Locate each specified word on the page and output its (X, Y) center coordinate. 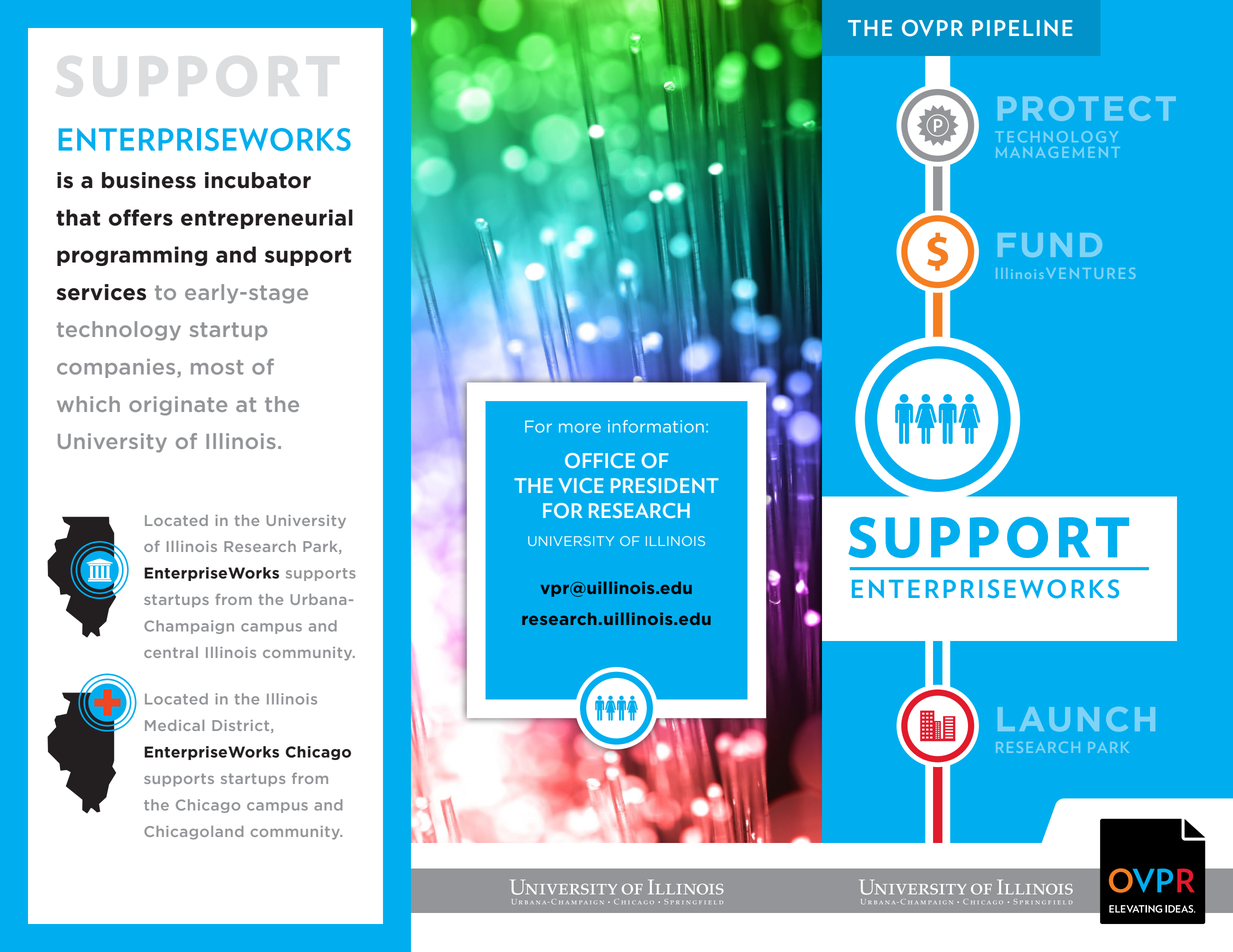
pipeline (1022, 28)
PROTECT (1087, 108)
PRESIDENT (665, 485)
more (580, 428)
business (149, 180)
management (1058, 152)
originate (178, 406)
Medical (174, 725)
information (656, 426)
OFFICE (600, 460)
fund (1050, 245)
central (171, 652)
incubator (258, 180)
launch (1076, 719)
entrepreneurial (267, 219)
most (217, 367)
